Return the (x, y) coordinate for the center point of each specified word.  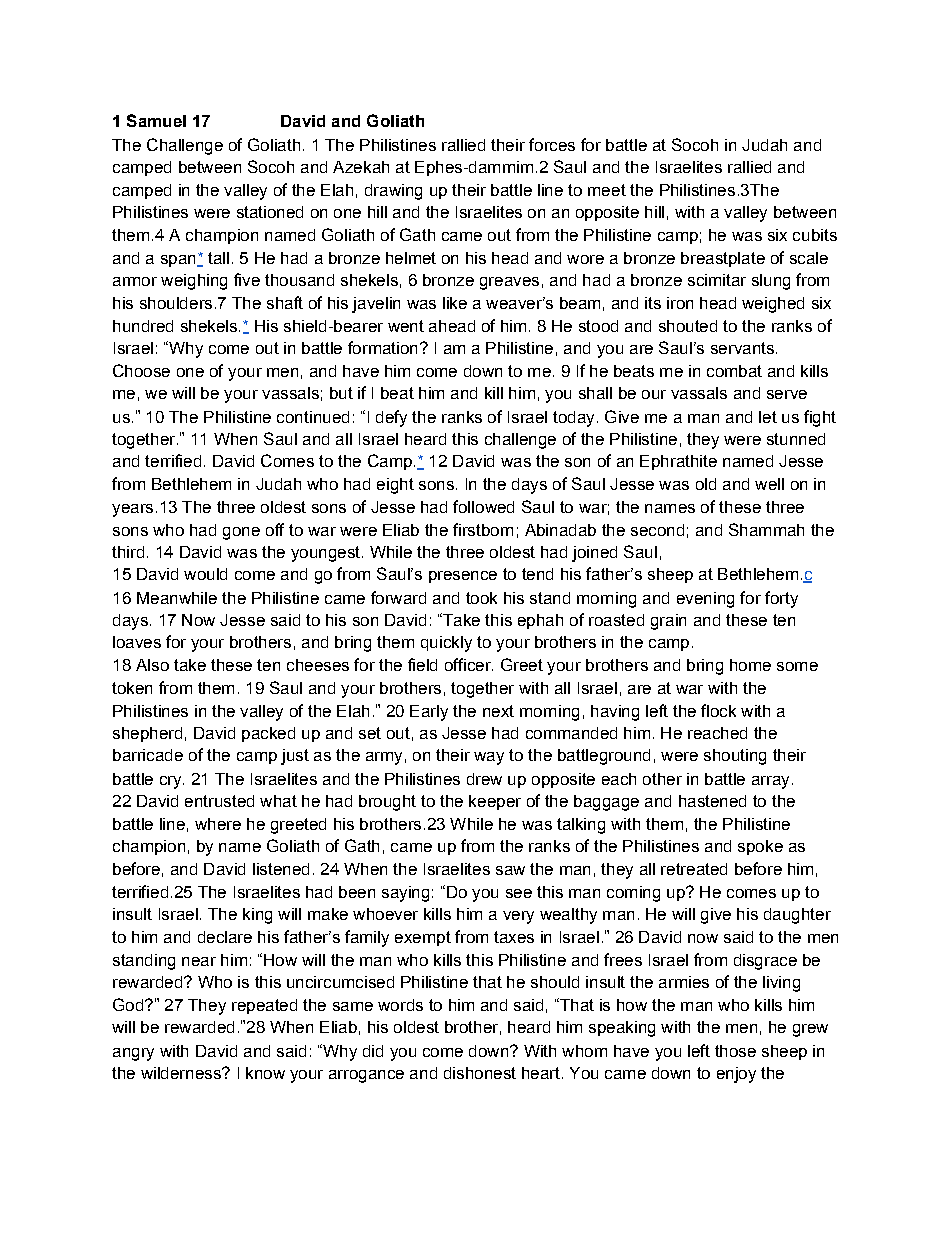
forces (552, 144)
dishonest (480, 1073)
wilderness (182, 1073)
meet (607, 190)
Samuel (156, 120)
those (735, 1051)
